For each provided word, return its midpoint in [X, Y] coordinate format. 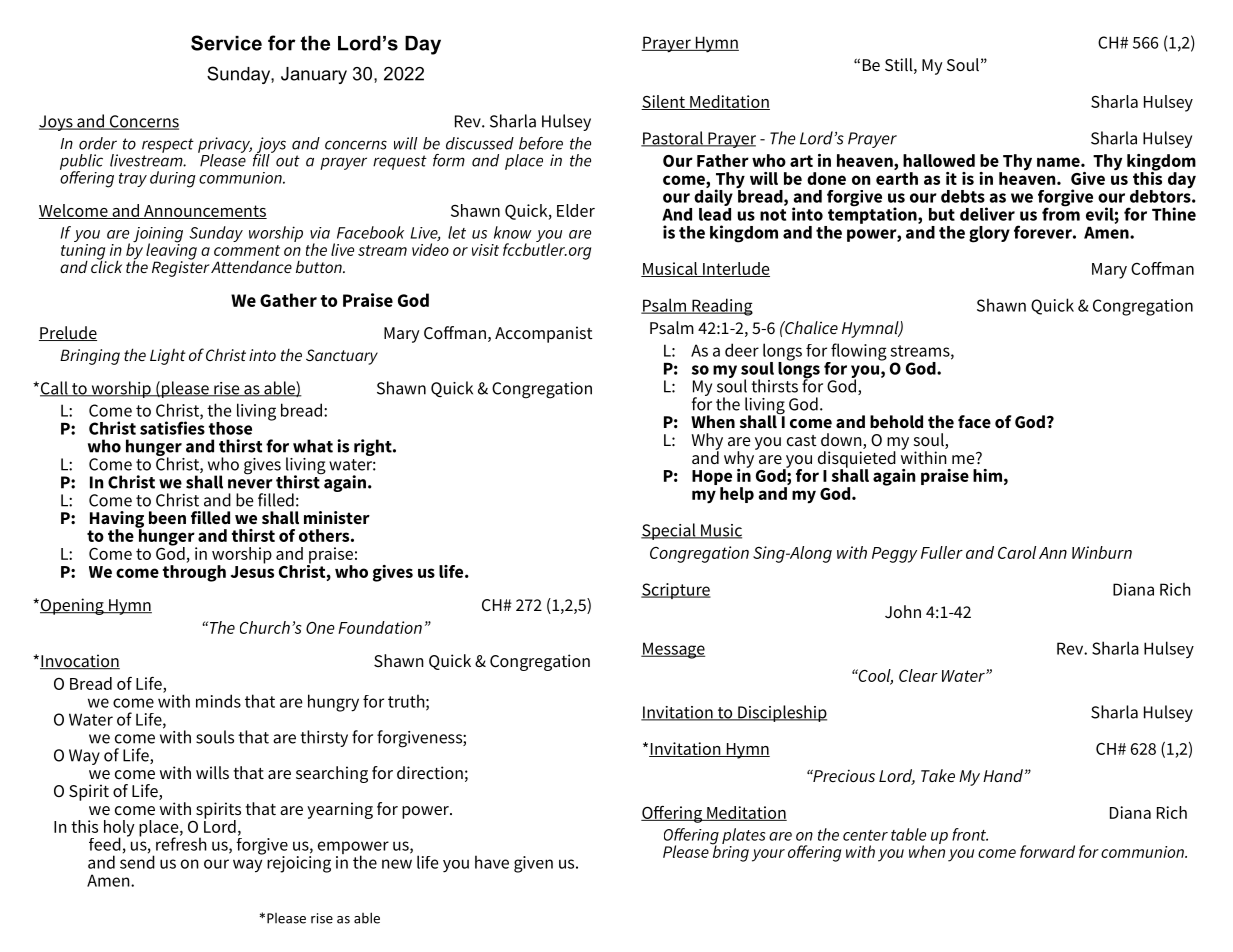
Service [226, 43]
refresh [181, 843]
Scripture [676, 591]
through [194, 572]
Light [168, 357]
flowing [858, 353]
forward [1047, 851]
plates [744, 836]
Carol [1017, 552]
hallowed [939, 160]
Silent [664, 102]
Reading [721, 307]
